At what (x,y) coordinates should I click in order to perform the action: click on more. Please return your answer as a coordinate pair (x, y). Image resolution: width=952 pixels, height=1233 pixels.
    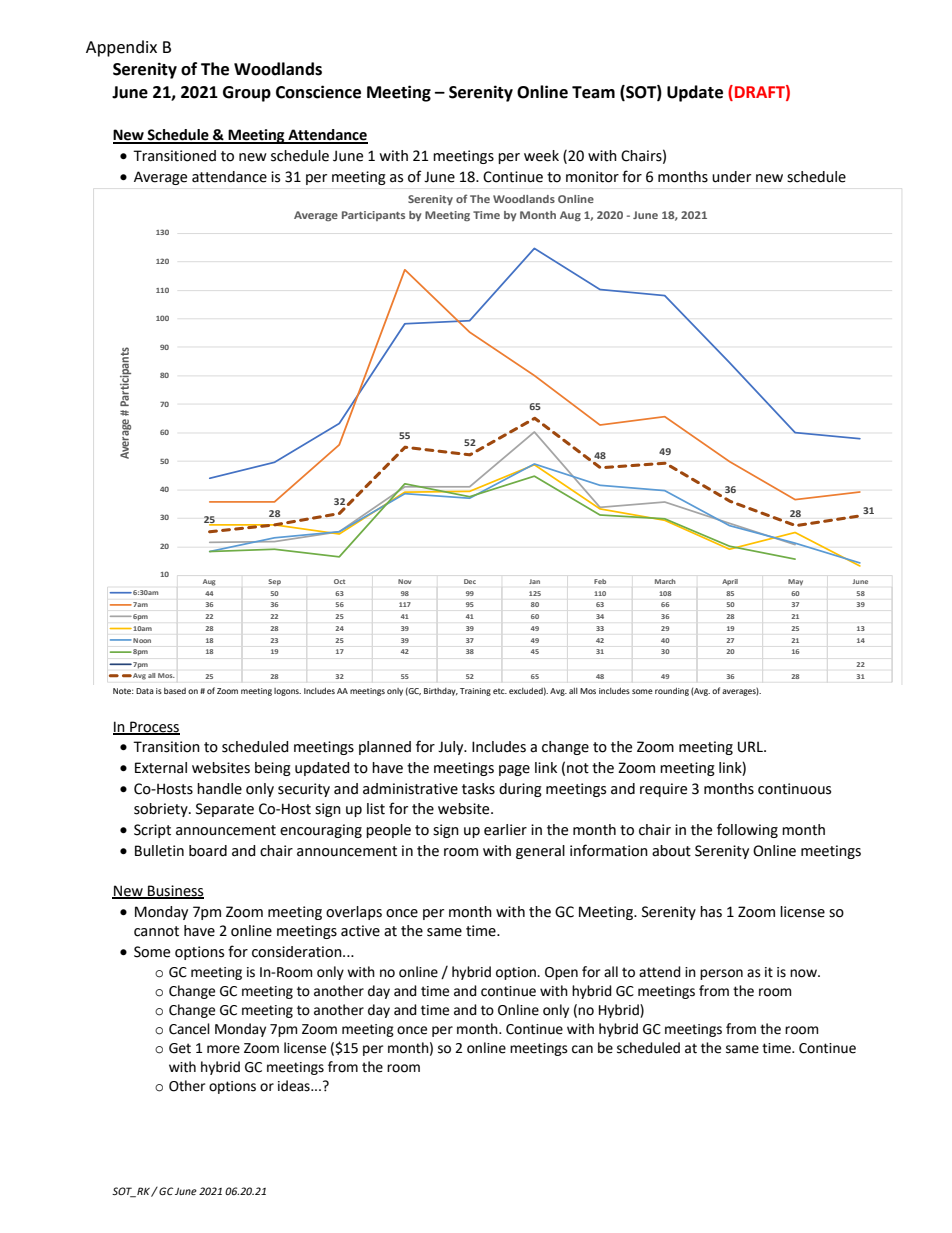
    Looking at the image, I should click on (223, 1049).
